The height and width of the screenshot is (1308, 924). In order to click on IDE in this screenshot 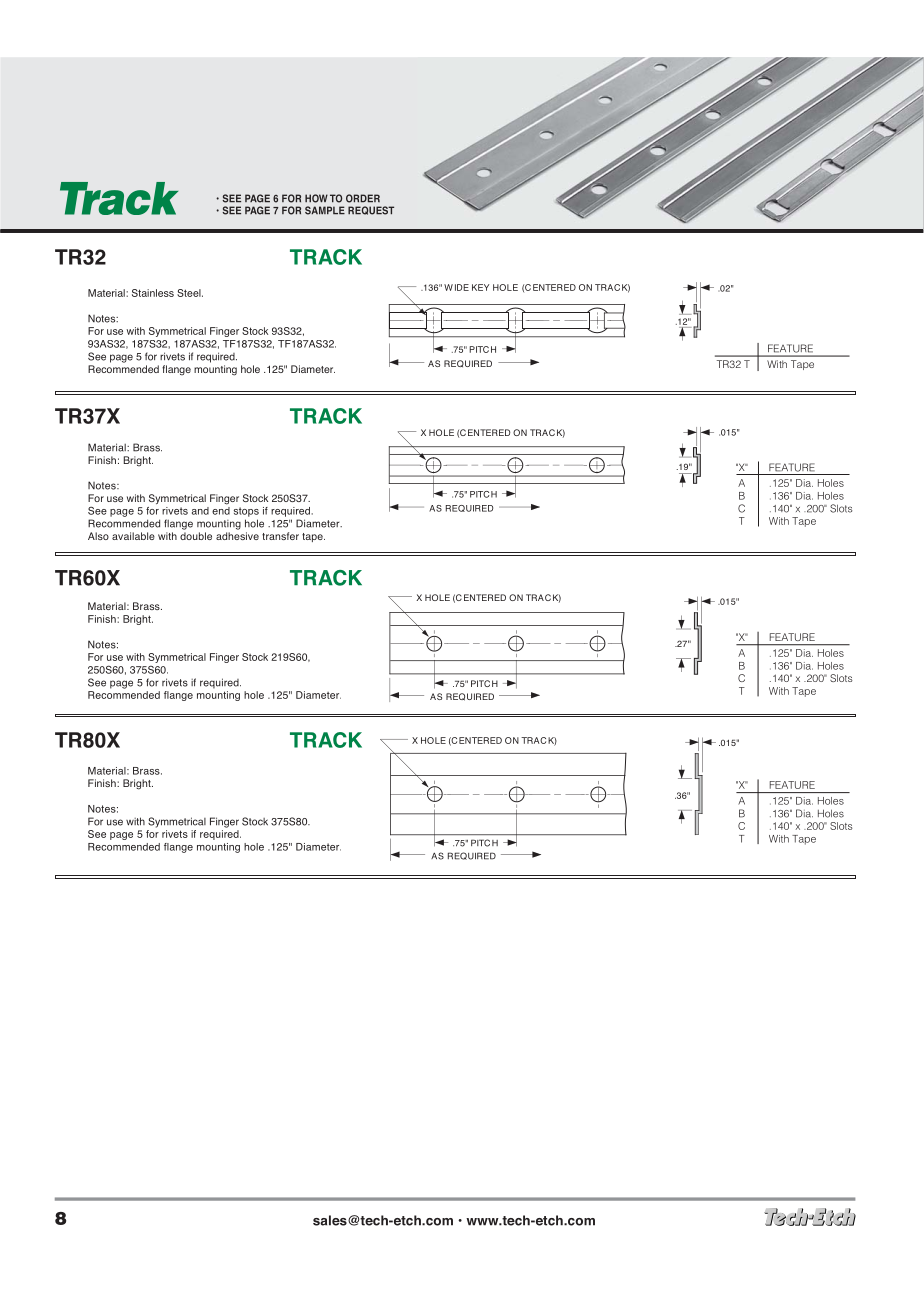, I will do `click(462, 287)`.
